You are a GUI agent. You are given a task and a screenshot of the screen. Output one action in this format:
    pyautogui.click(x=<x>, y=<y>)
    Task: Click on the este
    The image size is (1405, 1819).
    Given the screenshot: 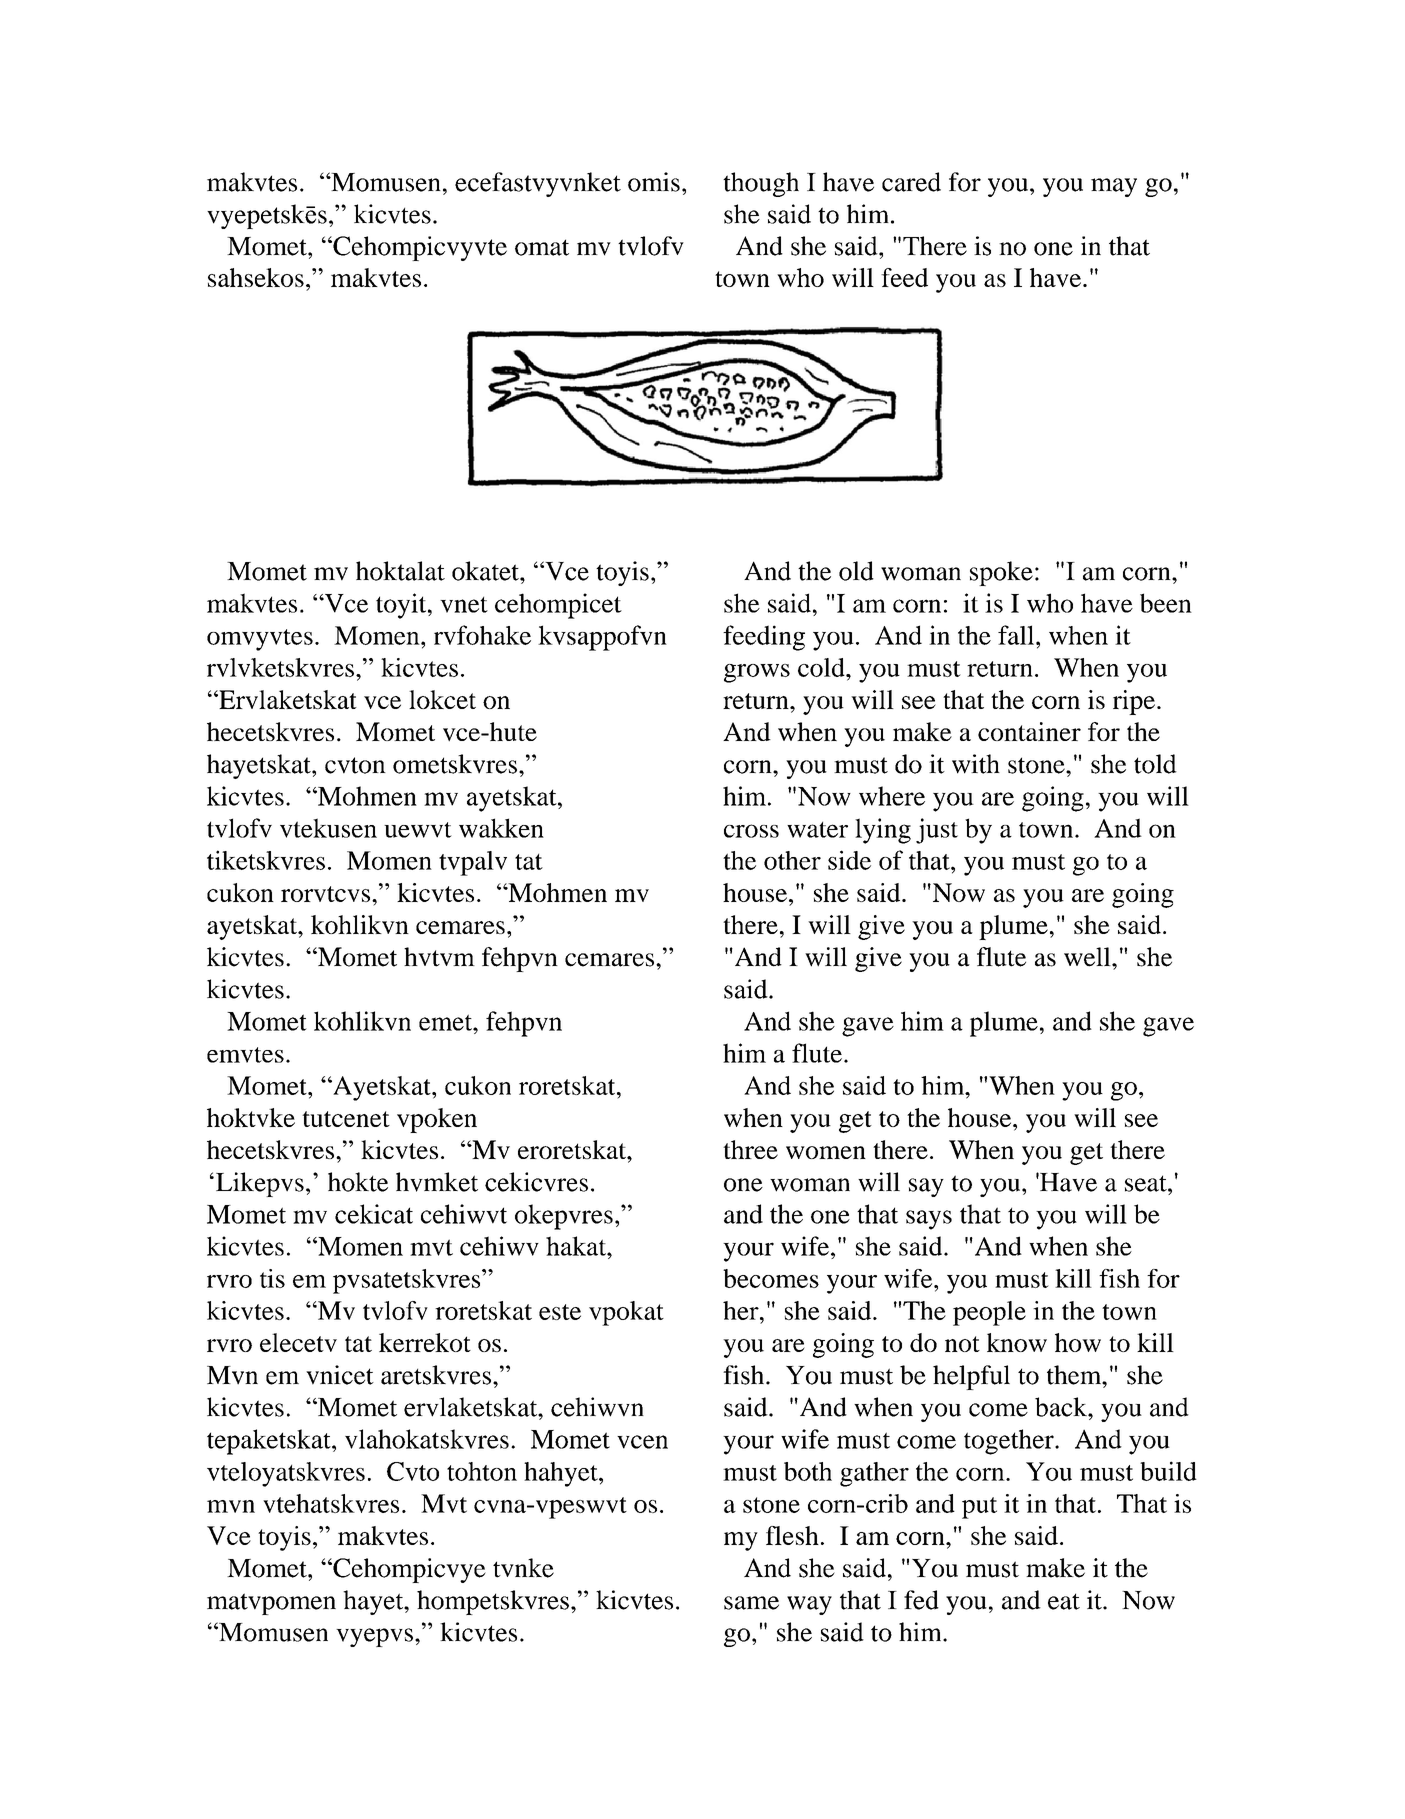 What is the action you would take?
    pyautogui.click(x=560, y=1312)
